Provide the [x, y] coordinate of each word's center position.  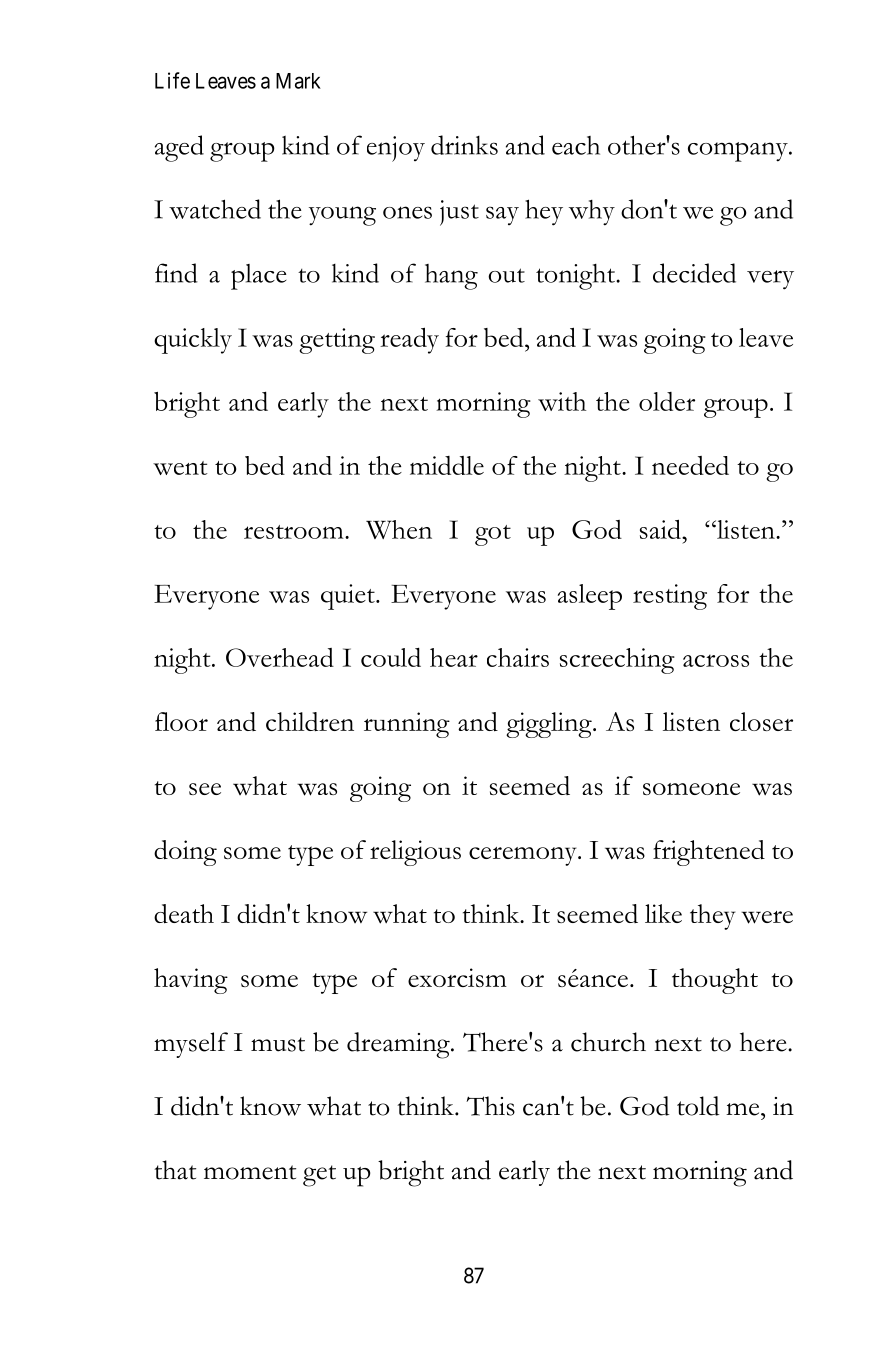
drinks [464, 145]
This [490, 1106]
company [739, 152]
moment [250, 1172]
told [698, 1106]
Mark [298, 81]
